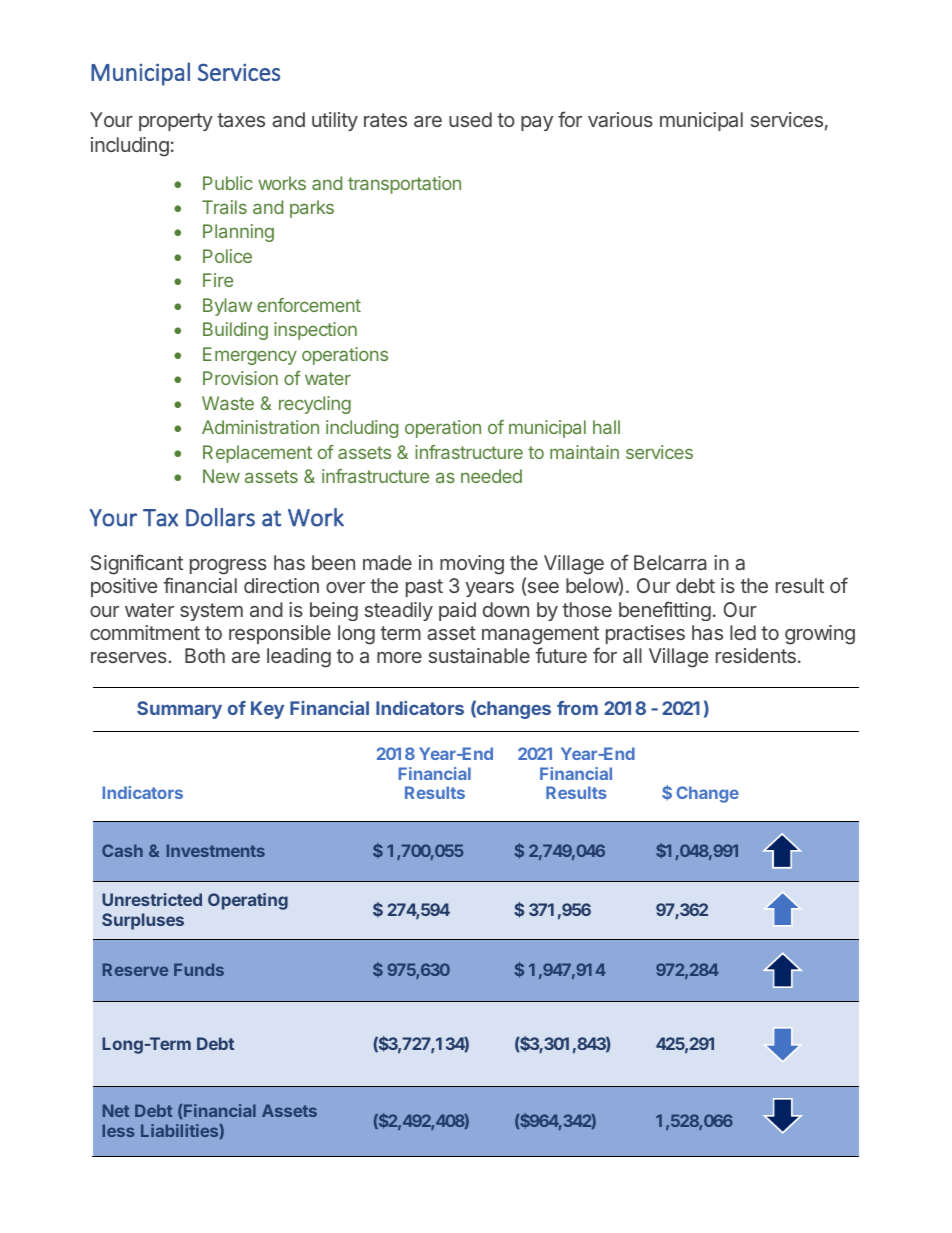 The image size is (952, 1233). What do you see at coordinates (116, 1110) in the page?
I see `Net` at bounding box center [116, 1110].
